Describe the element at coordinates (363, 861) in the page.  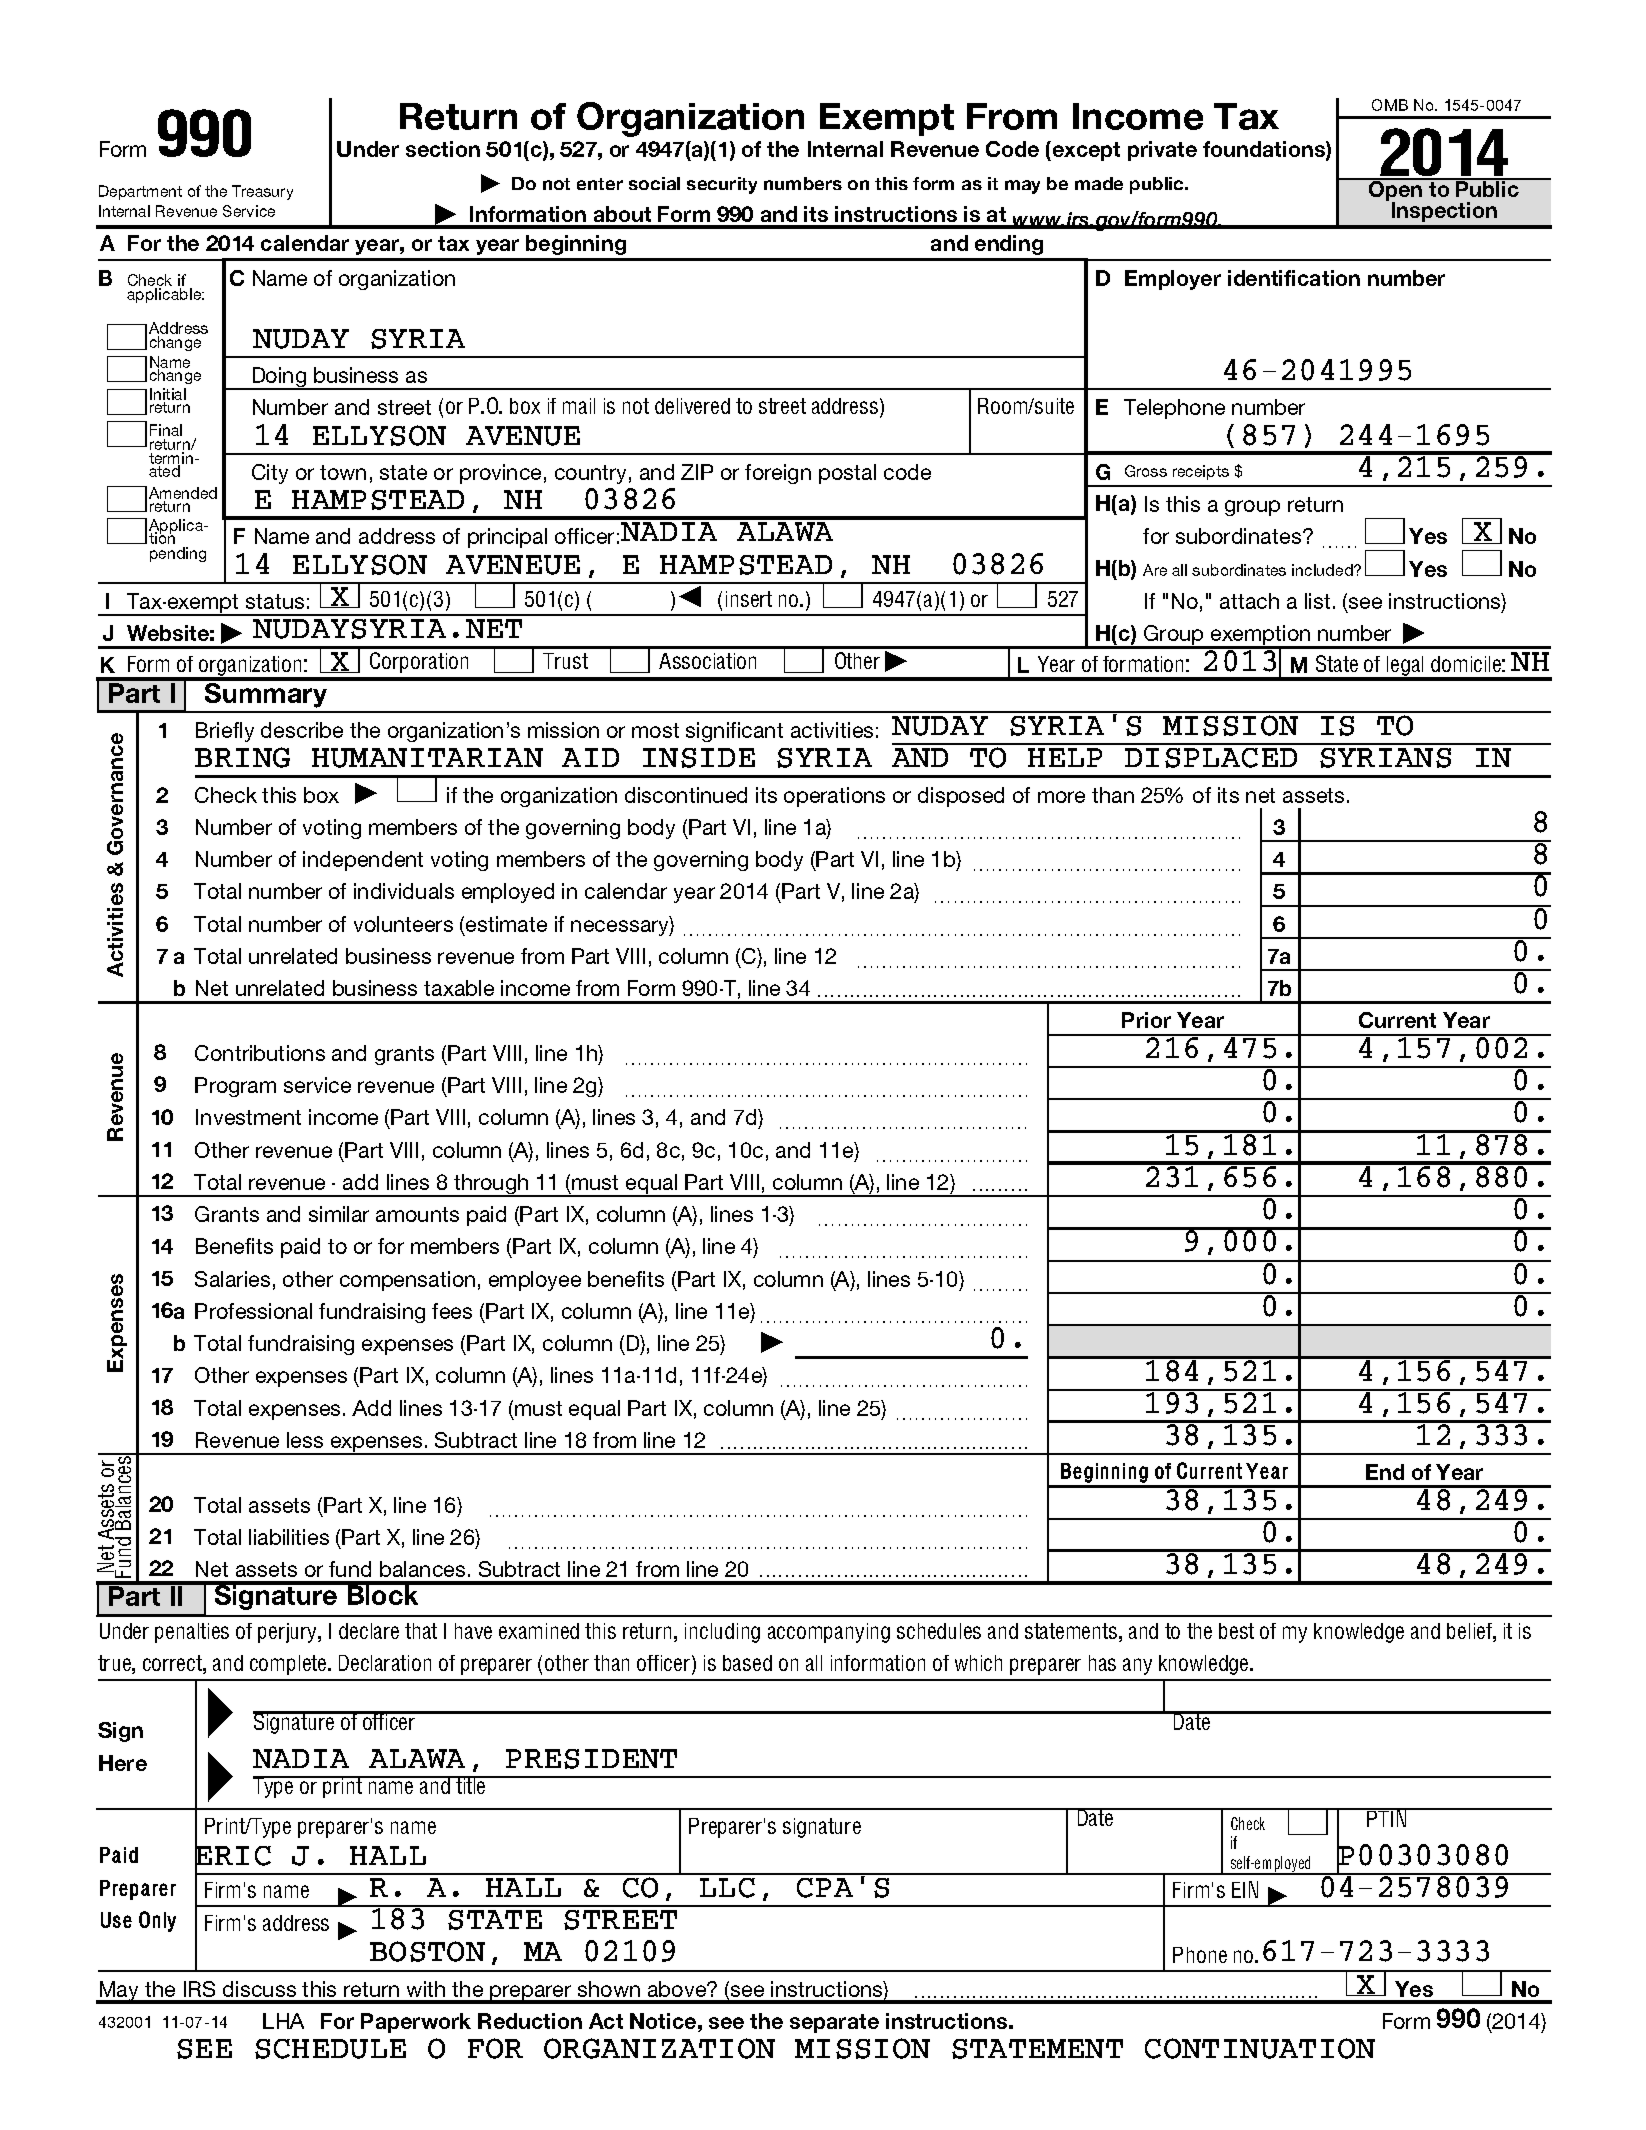
I see `independent` at that location.
